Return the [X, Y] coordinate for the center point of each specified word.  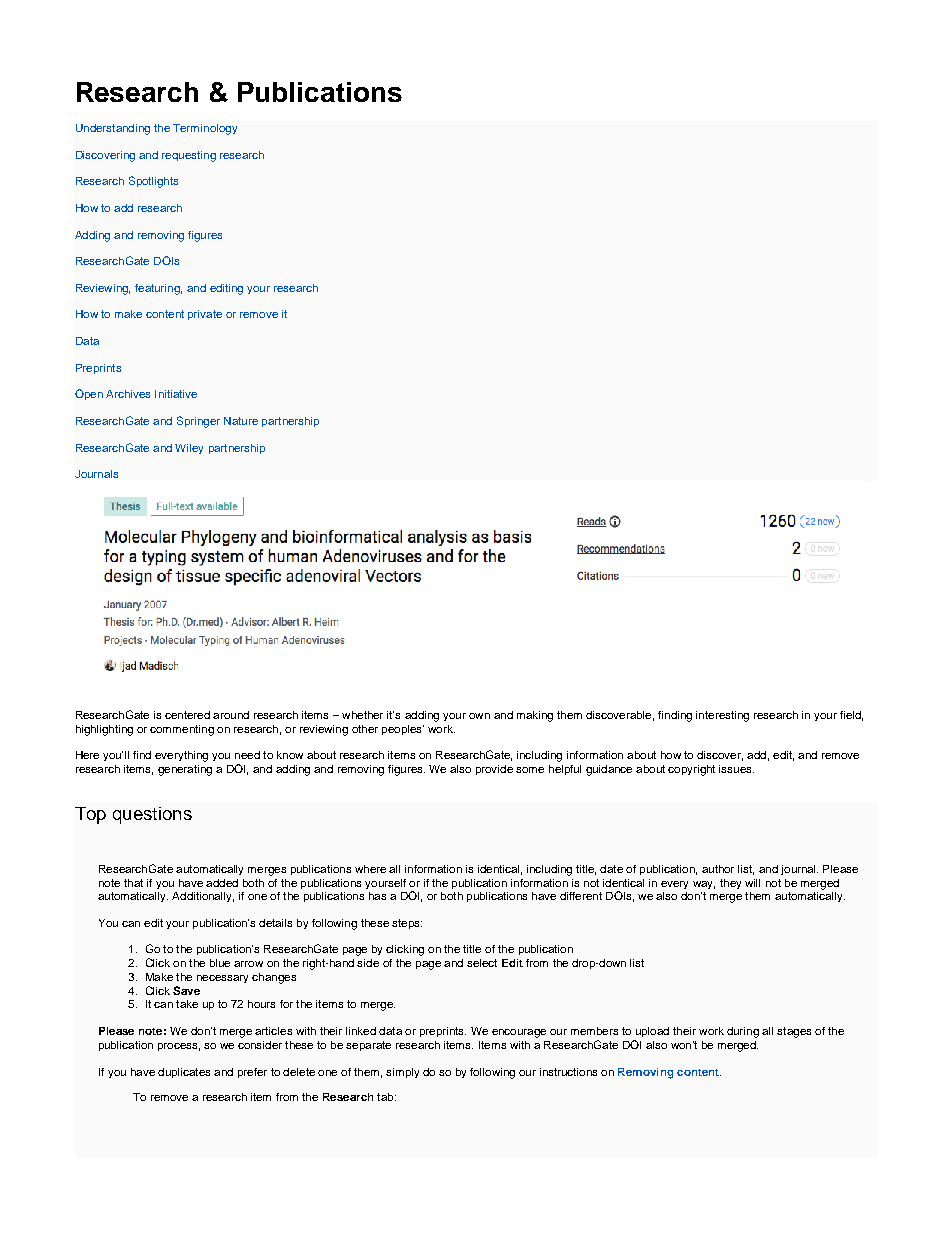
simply [402, 1073]
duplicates [184, 1073]
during [743, 1032]
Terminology [205, 129]
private [205, 315]
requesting [189, 156]
